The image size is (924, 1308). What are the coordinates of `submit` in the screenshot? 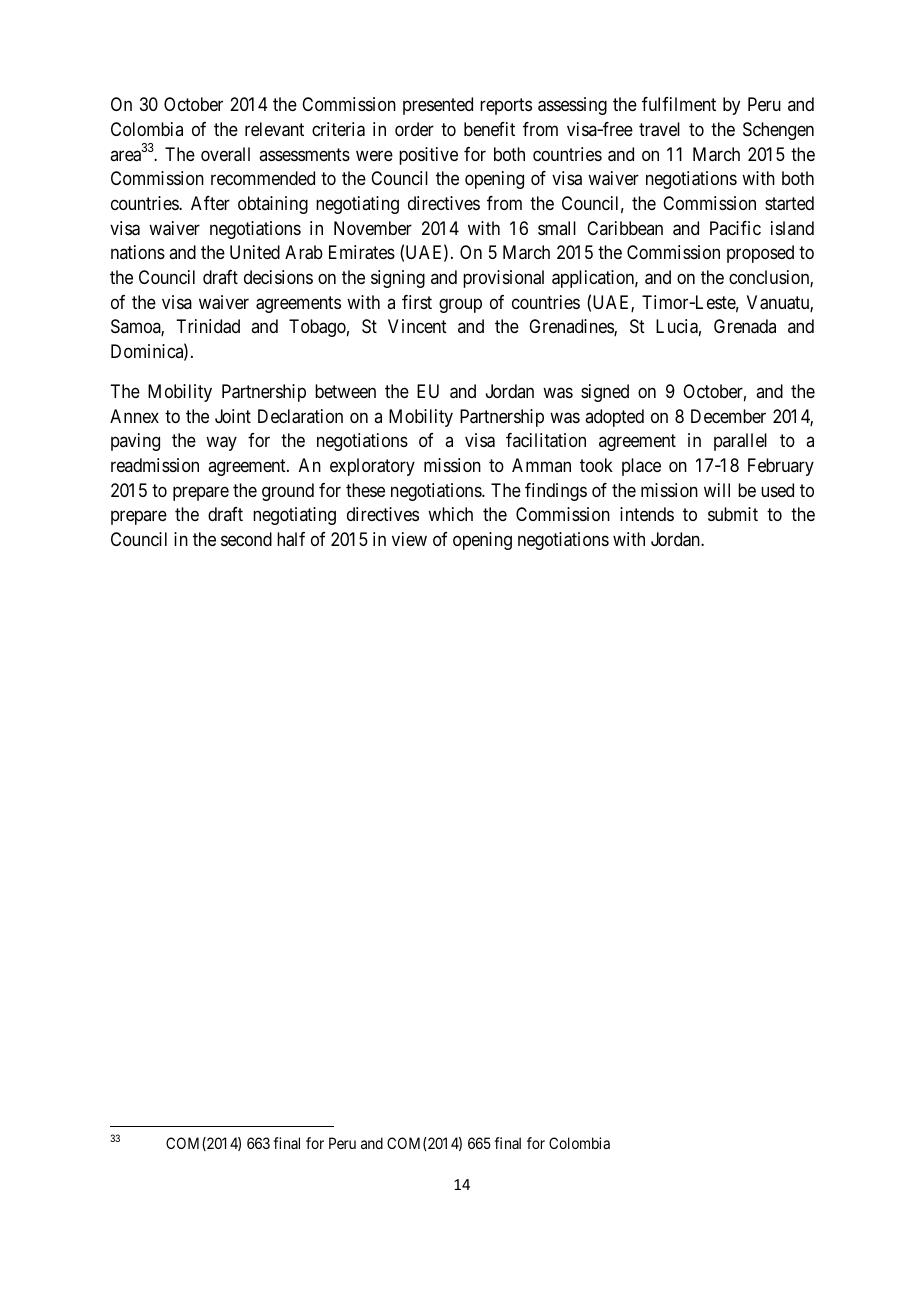 It's located at (733, 514).
